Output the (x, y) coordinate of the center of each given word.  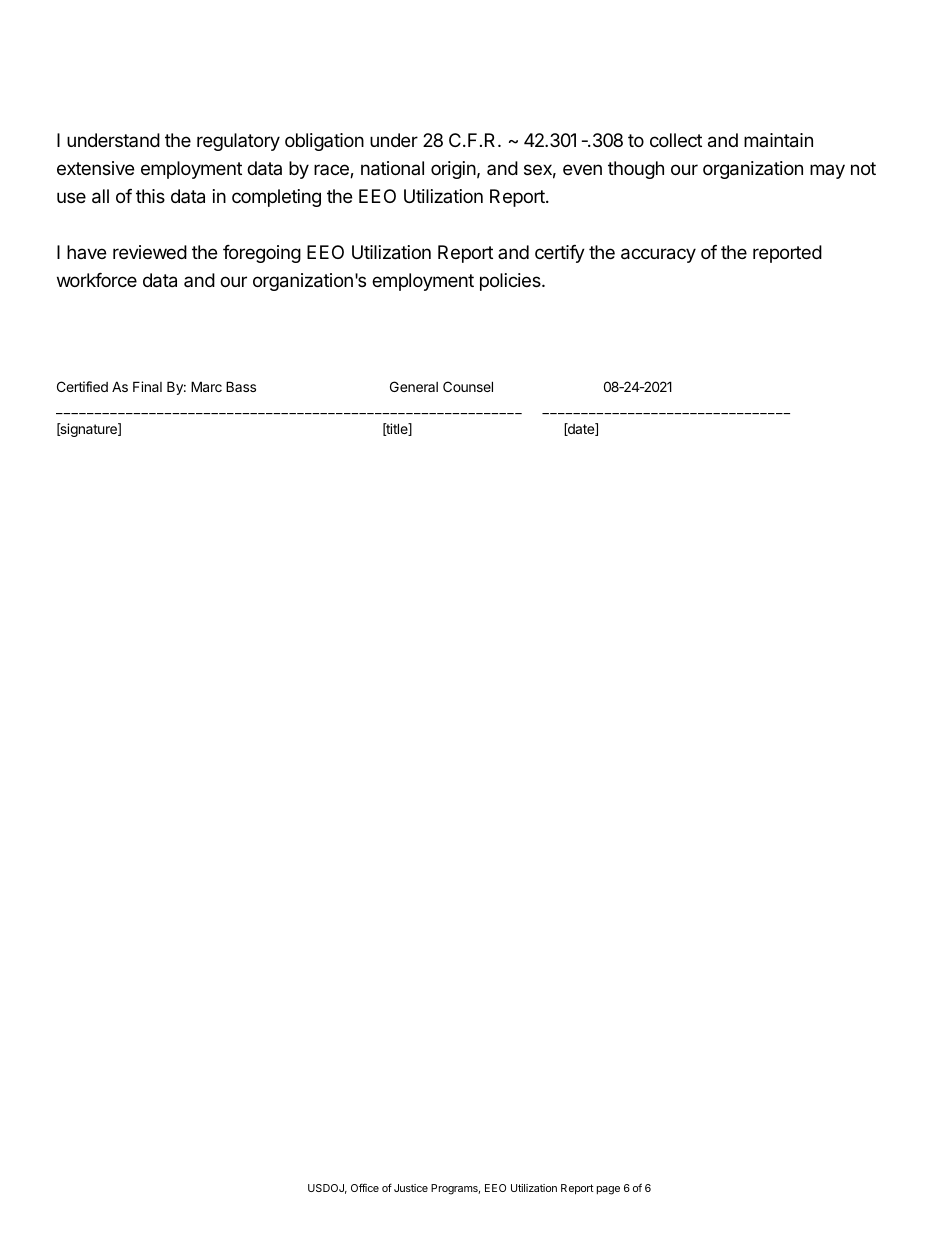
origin (453, 170)
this (150, 196)
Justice (411, 1188)
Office (365, 1187)
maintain (778, 140)
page (608, 1190)
